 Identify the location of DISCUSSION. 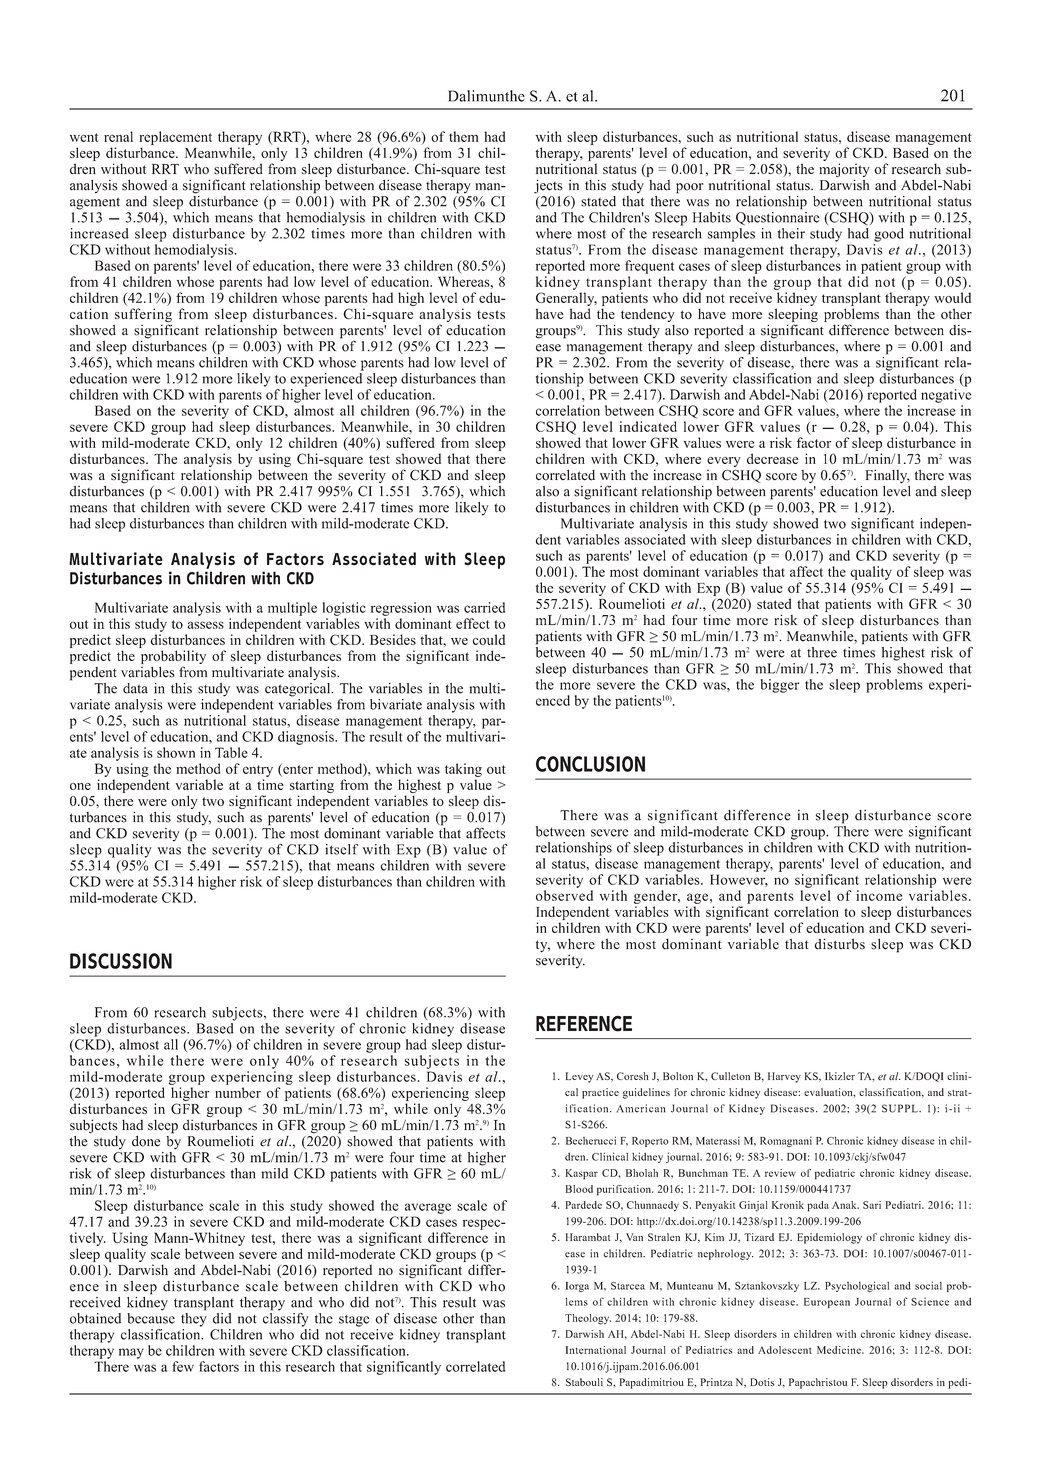
(121, 961).
